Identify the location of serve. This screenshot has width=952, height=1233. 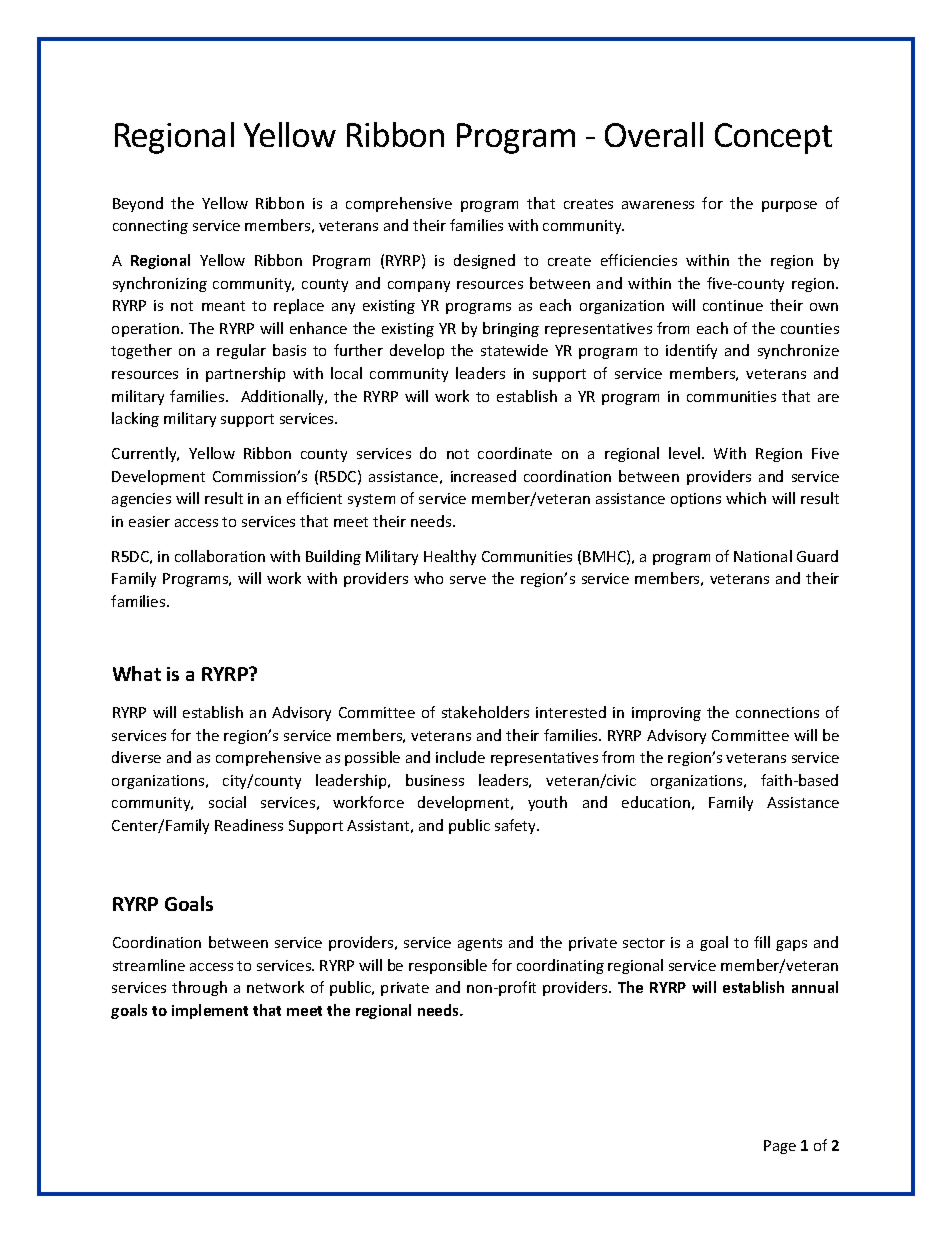
(468, 580).
